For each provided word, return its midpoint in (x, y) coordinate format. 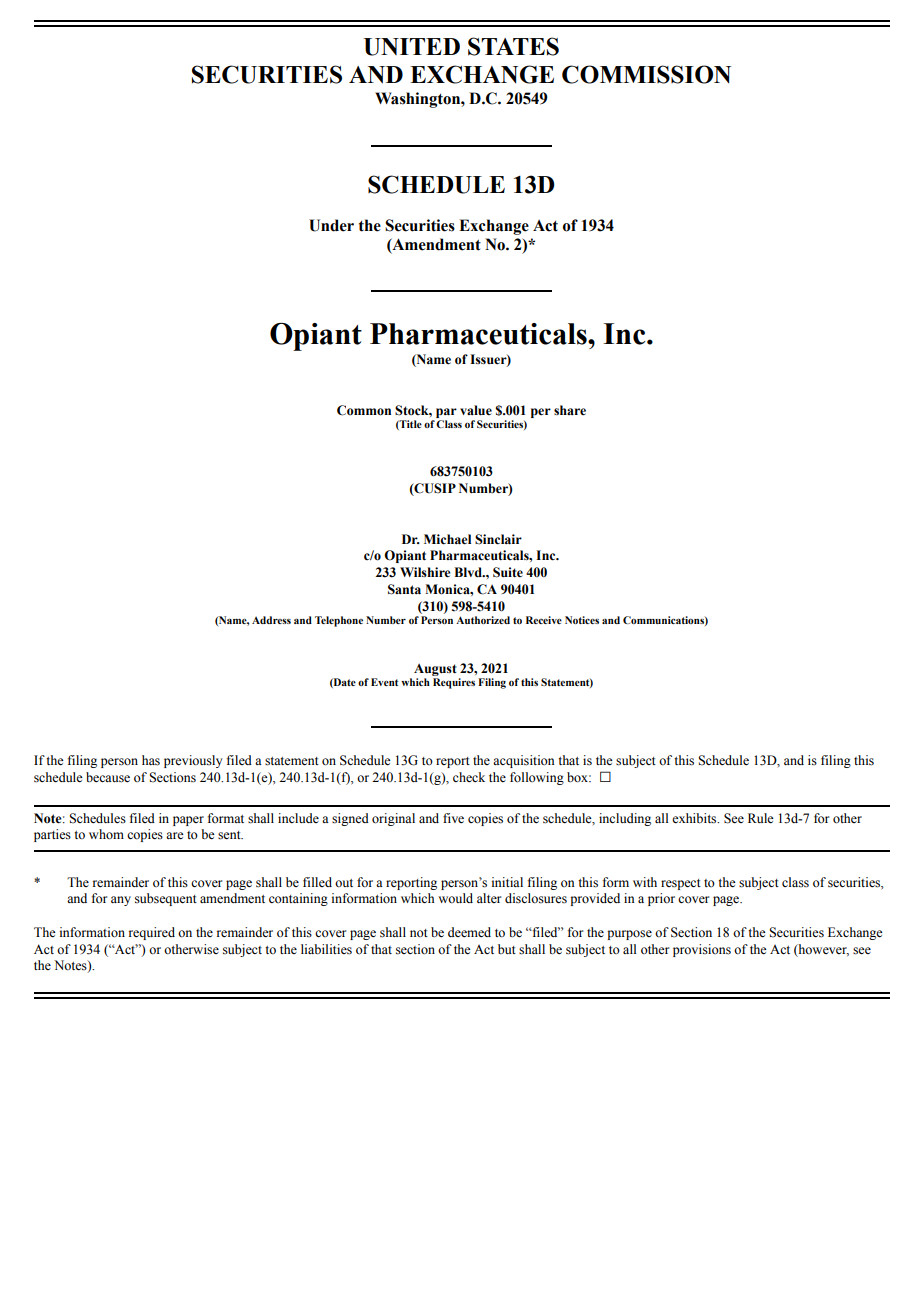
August (435, 670)
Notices (582, 620)
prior (661, 899)
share (570, 410)
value (476, 410)
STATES (513, 46)
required (152, 933)
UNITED (412, 47)
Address (271, 620)
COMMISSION (646, 74)
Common (364, 410)
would (455, 898)
